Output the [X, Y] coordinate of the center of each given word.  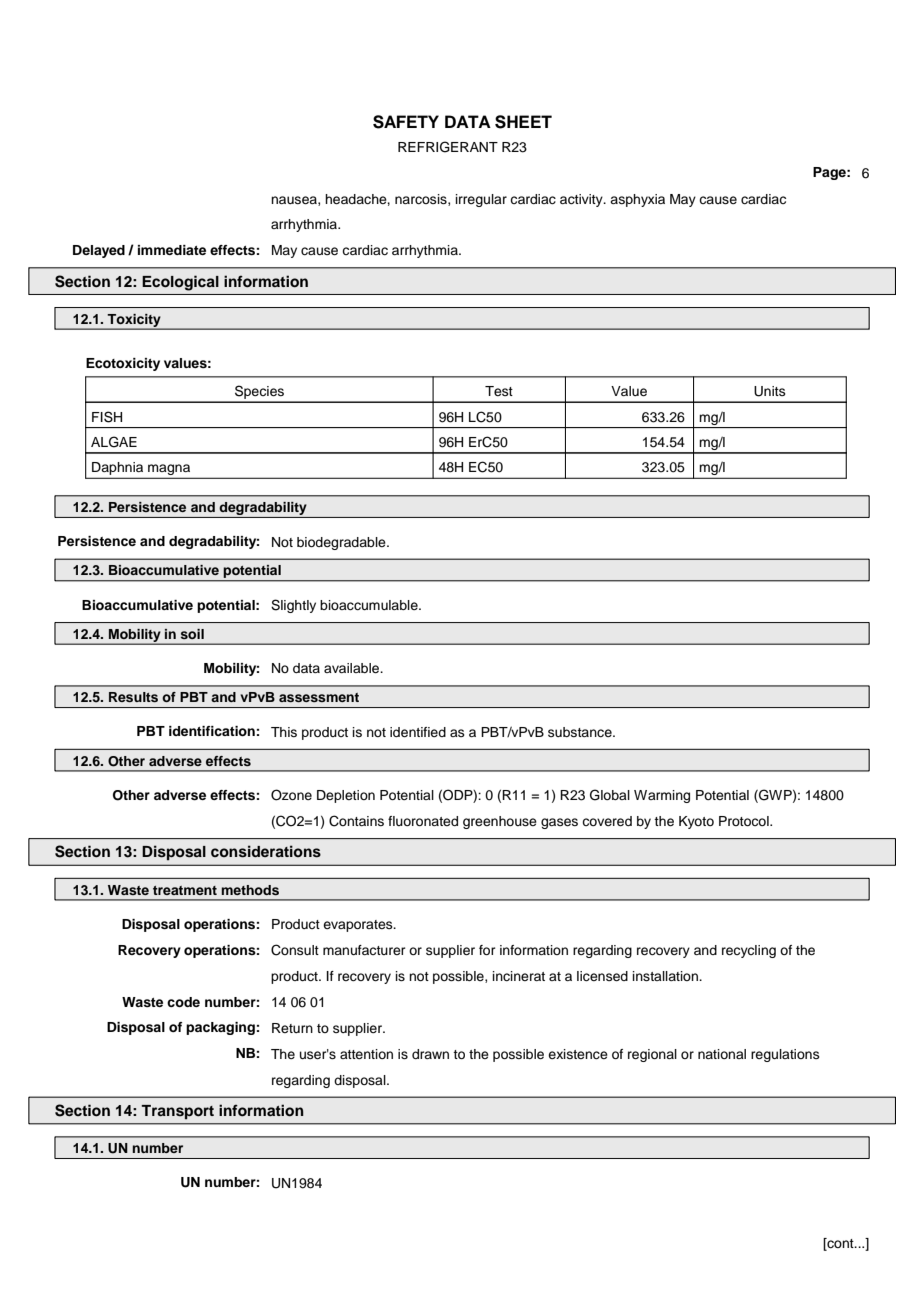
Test [499, 391]
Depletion [346, 796]
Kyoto [696, 822]
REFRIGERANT [448, 147]
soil [192, 634]
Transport [177, 1112]
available [353, 668]
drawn [430, 1054]
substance [581, 732]
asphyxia [637, 200]
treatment [185, 890]
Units [770, 391]
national [722, 1054]
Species [259, 393]
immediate [172, 250]
